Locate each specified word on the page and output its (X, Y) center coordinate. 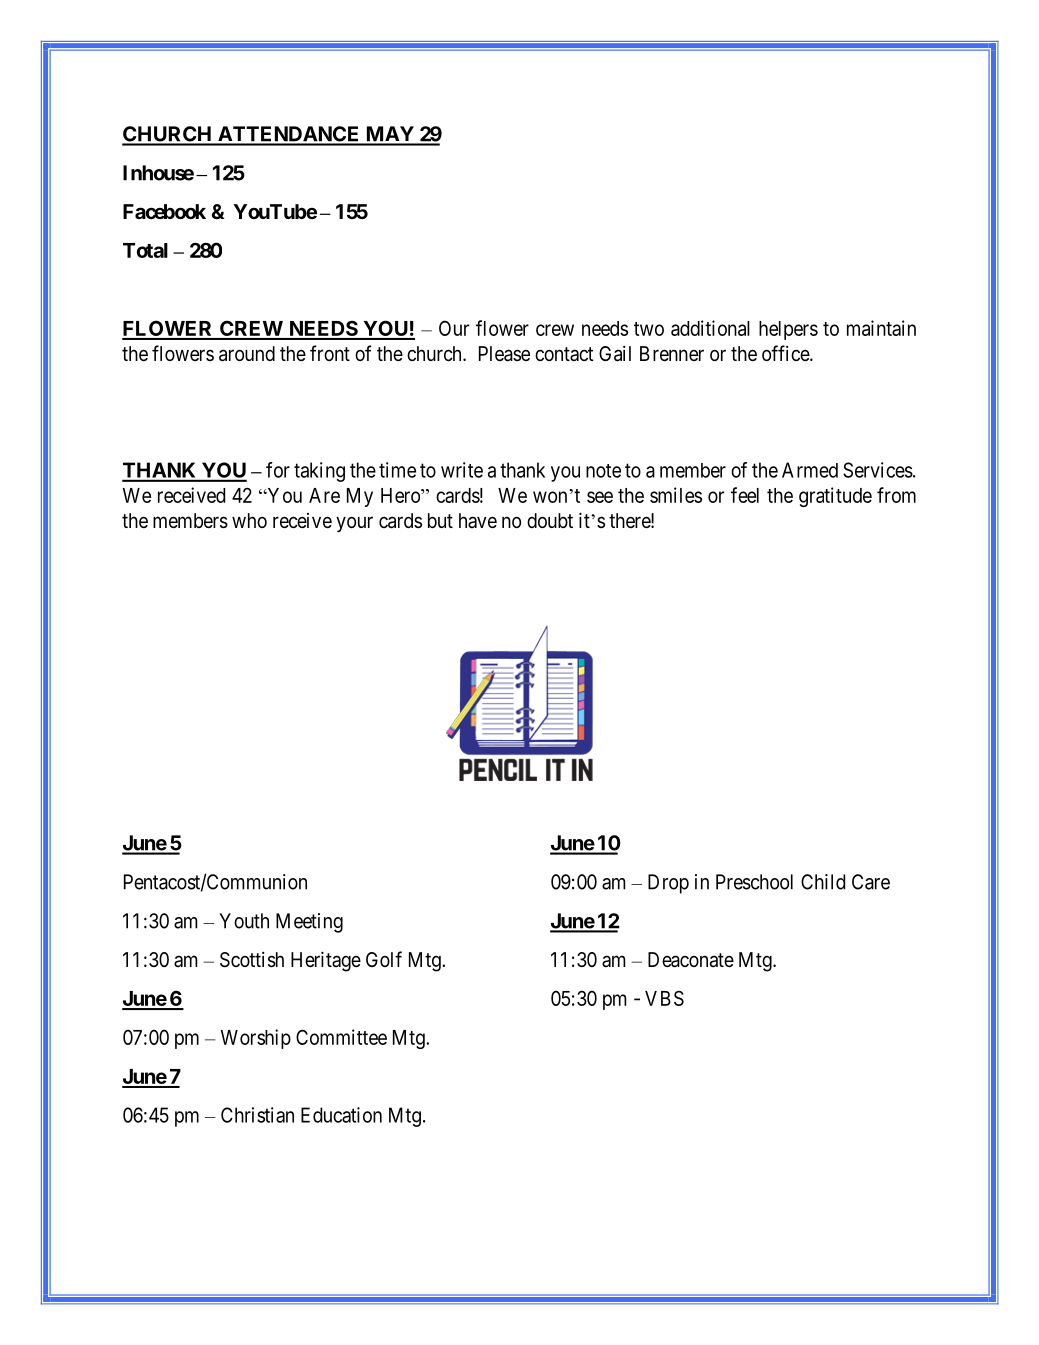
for (278, 470)
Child (823, 882)
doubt (550, 520)
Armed (810, 470)
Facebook (164, 211)
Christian (257, 1115)
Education (341, 1115)
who (249, 520)
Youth (244, 921)
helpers (788, 330)
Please (504, 354)
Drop (668, 884)
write (462, 470)
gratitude (835, 497)
